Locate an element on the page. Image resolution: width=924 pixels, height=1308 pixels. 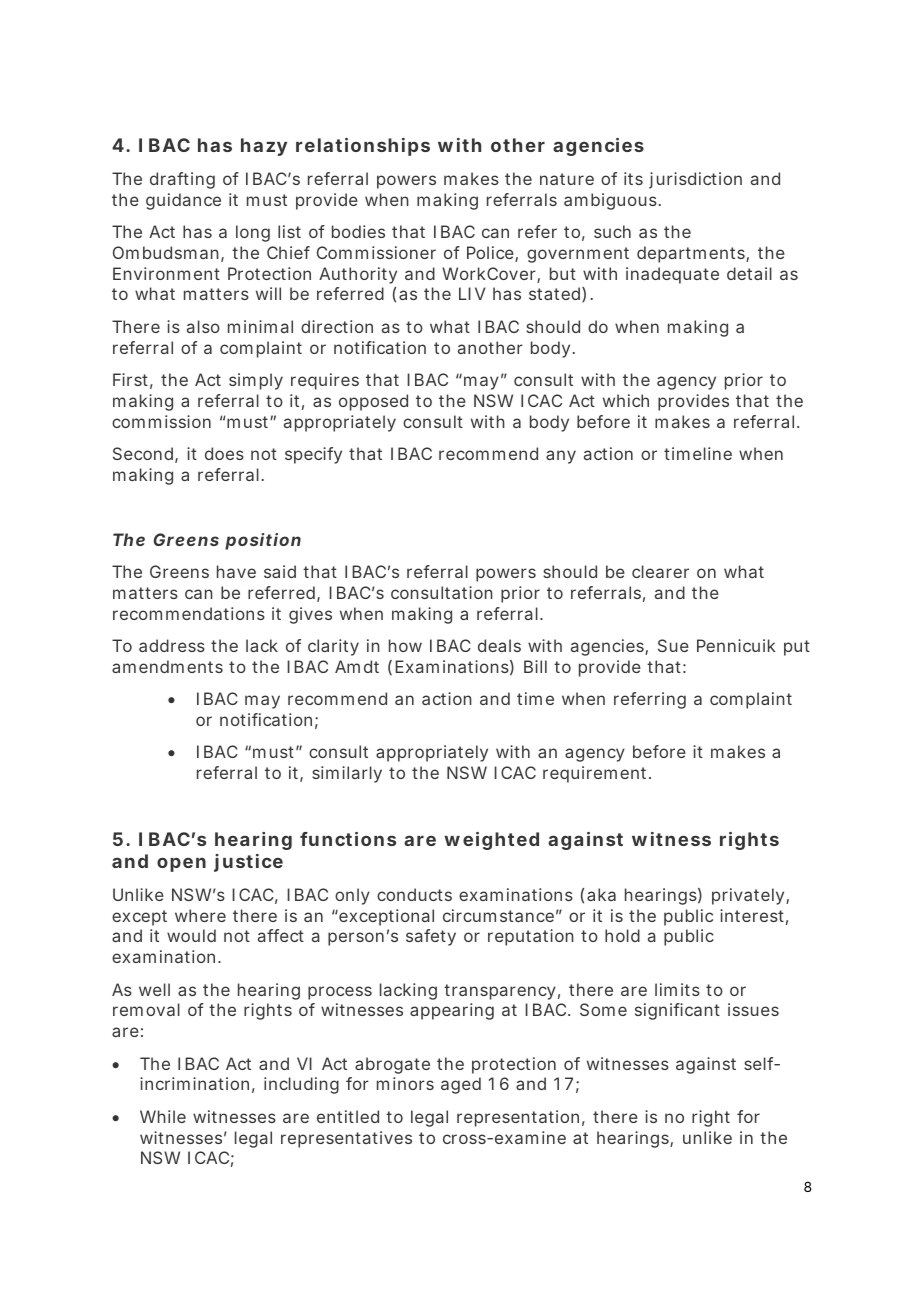
conducts is located at coordinates (414, 894).
